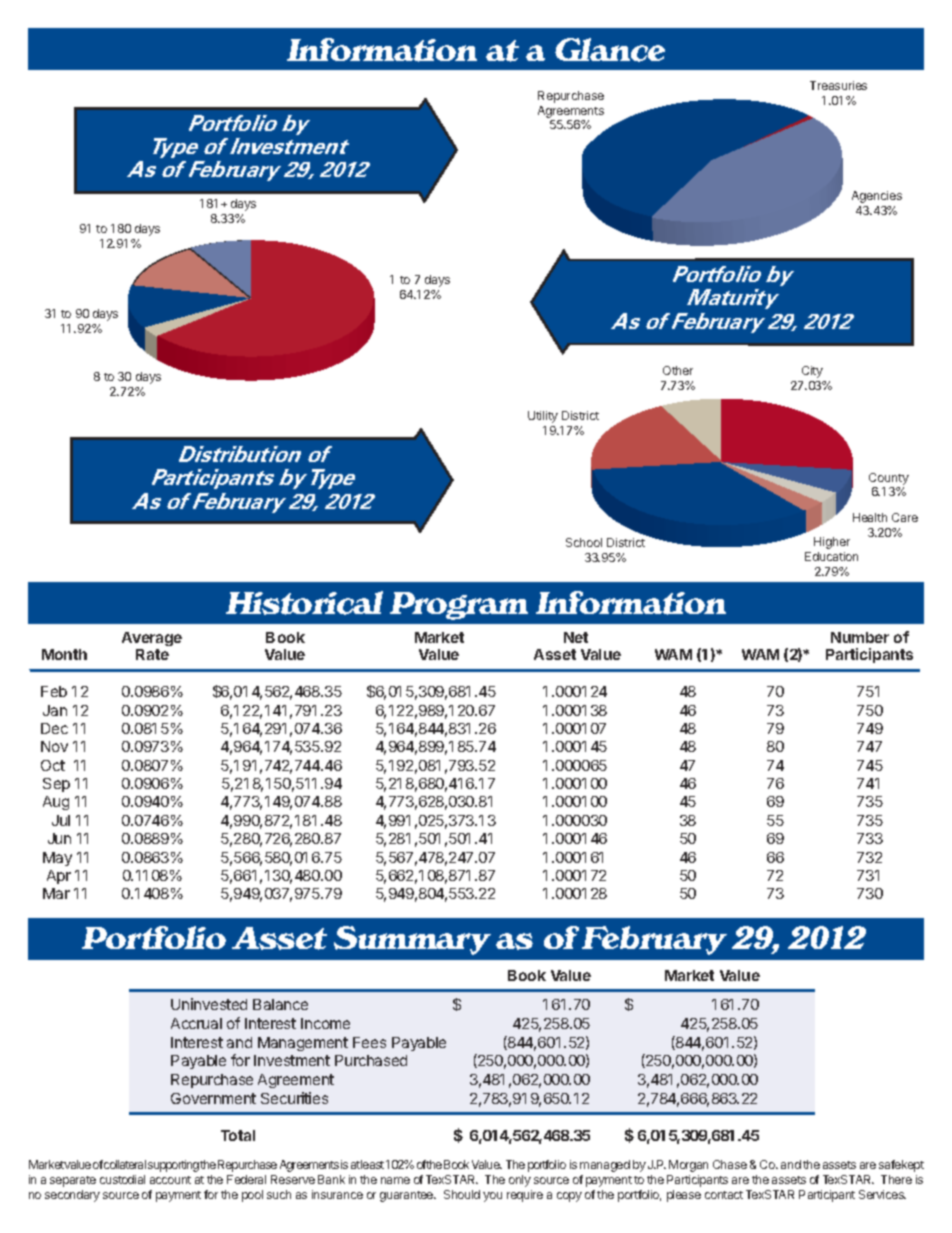 The image size is (952, 1233). Describe the element at coordinates (889, 479) in the screenshot. I see `County` at that location.
